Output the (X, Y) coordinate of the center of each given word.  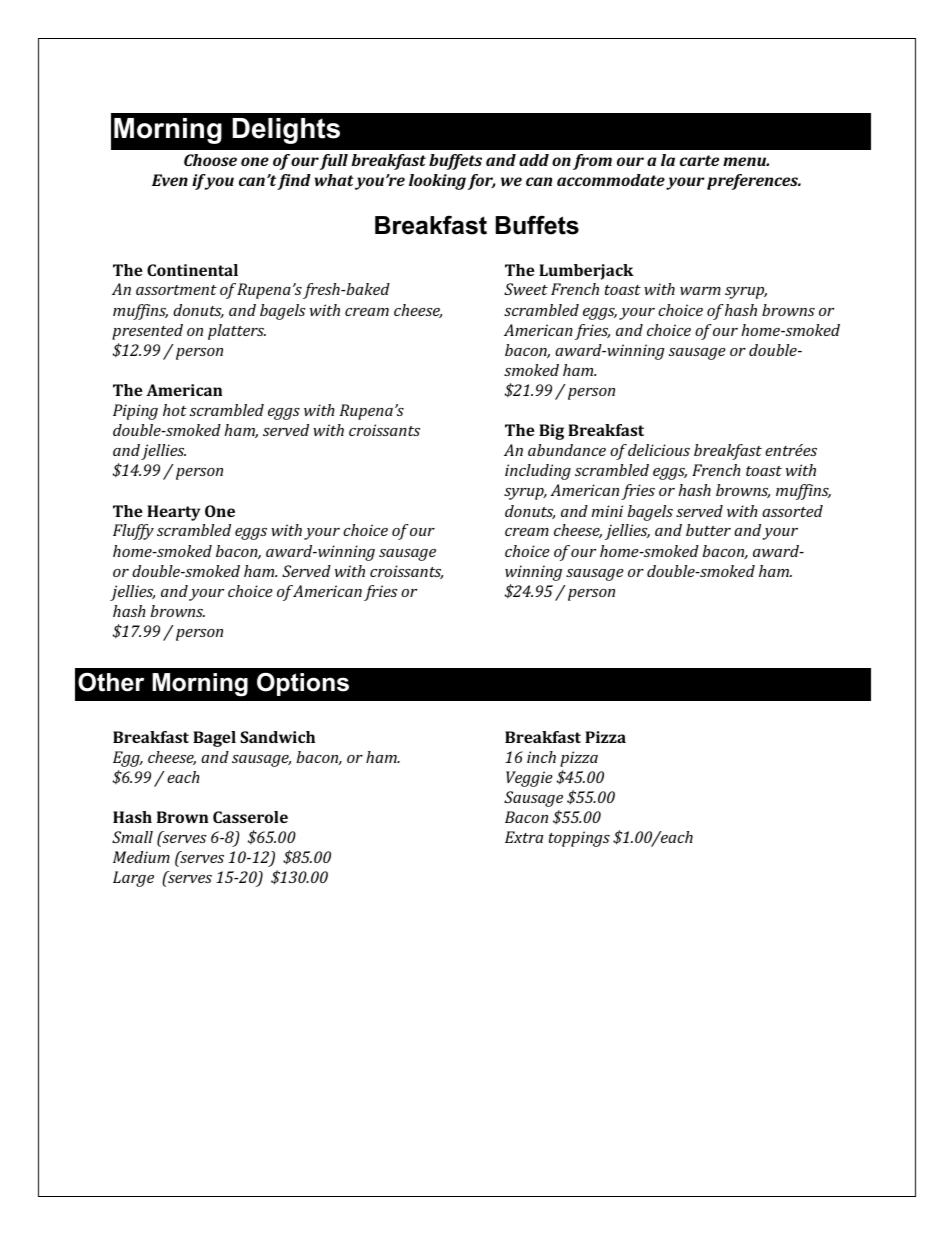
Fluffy (133, 532)
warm (700, 291)
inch (541, 757)
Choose (210, 160)
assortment (176, 290)
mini (607, 511)
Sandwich (277, 737)
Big (551, 432)
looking (437, 182)
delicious (659, 450)
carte (699, 160)
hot (175, 410)
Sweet (526, 289)
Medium (141, 857)
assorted (792, 511)
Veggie (529, 779)
